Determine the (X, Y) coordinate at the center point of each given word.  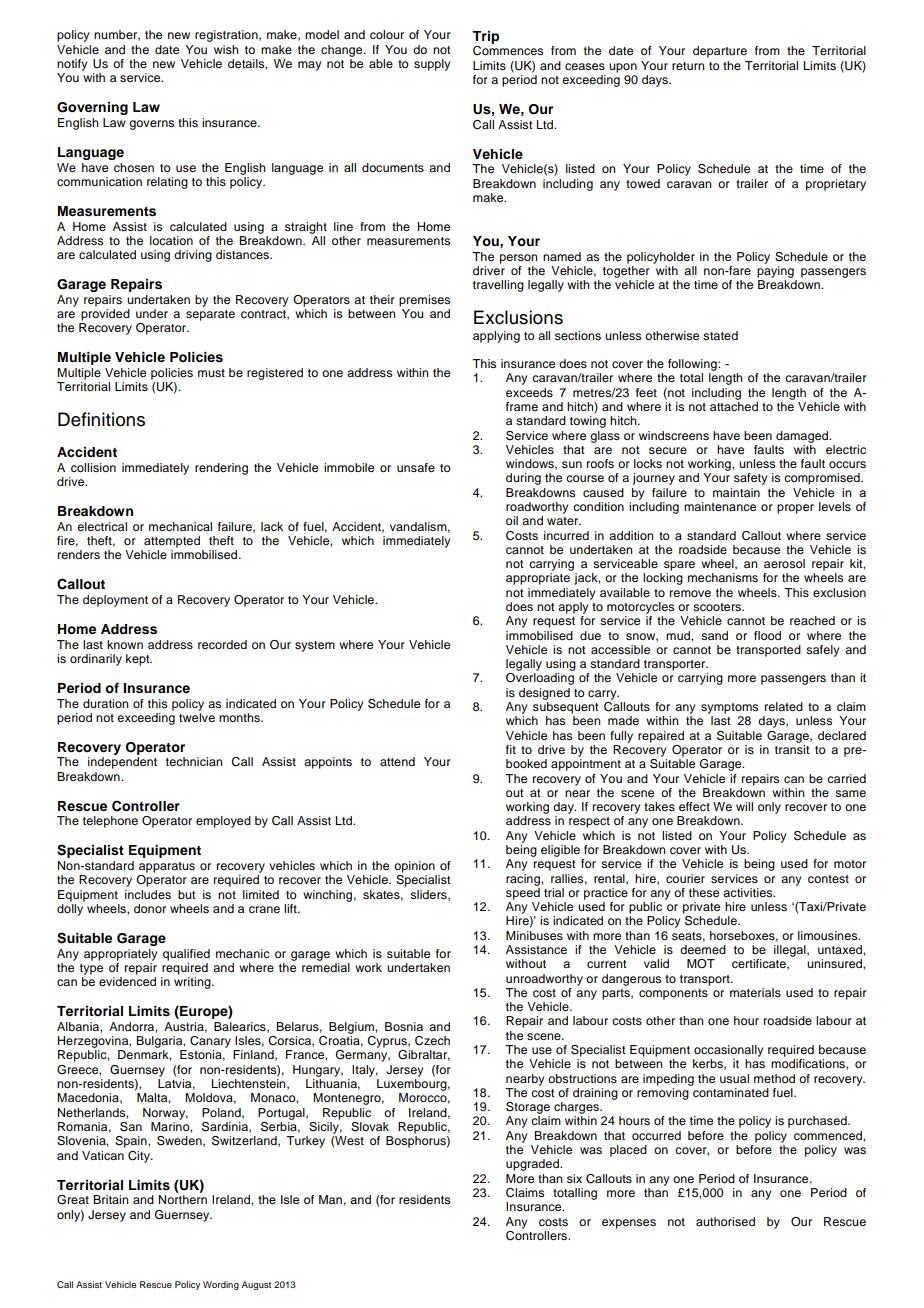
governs (151, 125)
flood (767, 635)
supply (432, 65)
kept (139, 660)
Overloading (540, 679)
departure (720, 52)
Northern (183, 1199)
